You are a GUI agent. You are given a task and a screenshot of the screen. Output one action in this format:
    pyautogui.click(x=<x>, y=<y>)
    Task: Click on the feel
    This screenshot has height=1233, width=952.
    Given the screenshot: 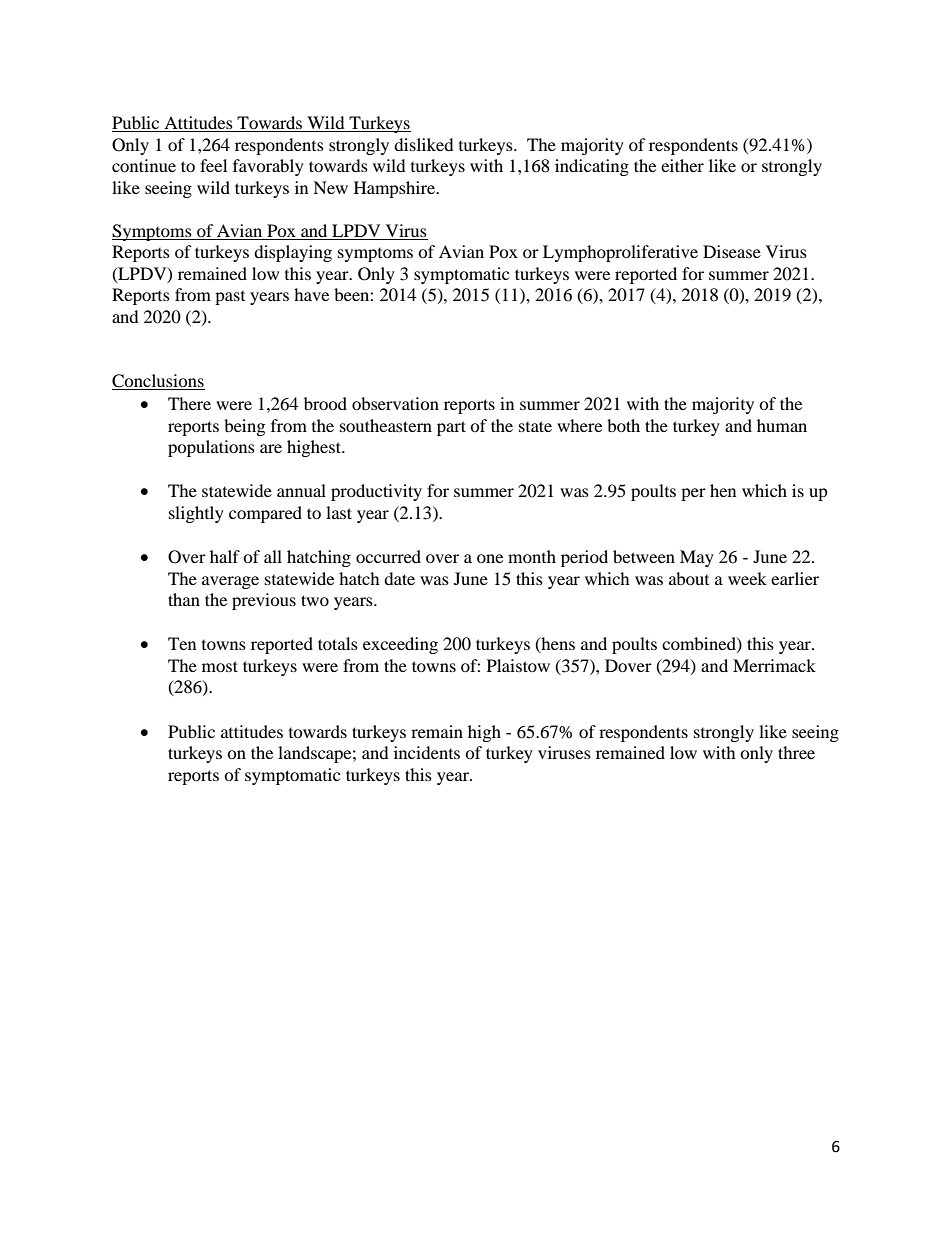 What is the action you would take?
    pyautogui.click(x=213, y=165)
